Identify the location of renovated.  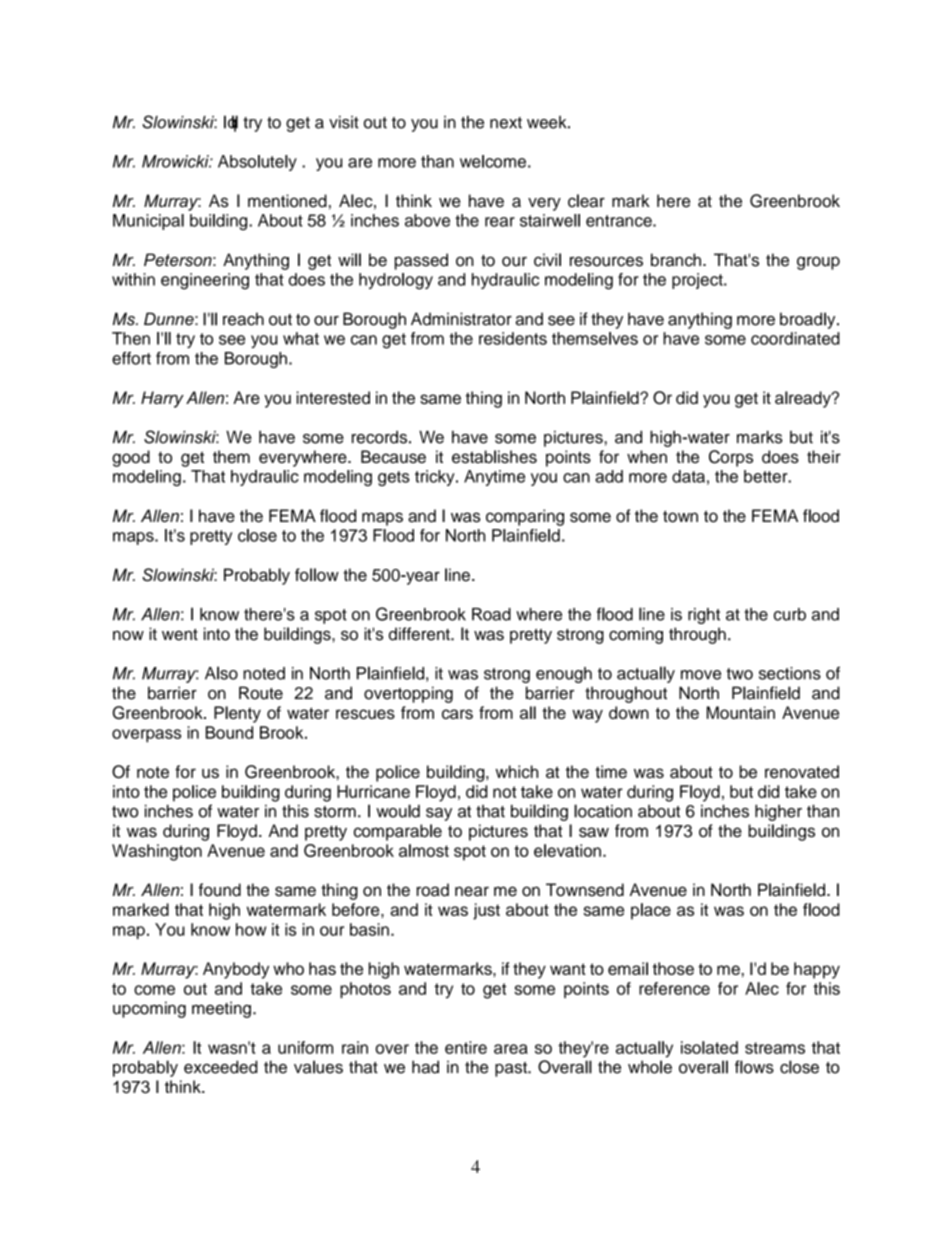
(802, 771).
